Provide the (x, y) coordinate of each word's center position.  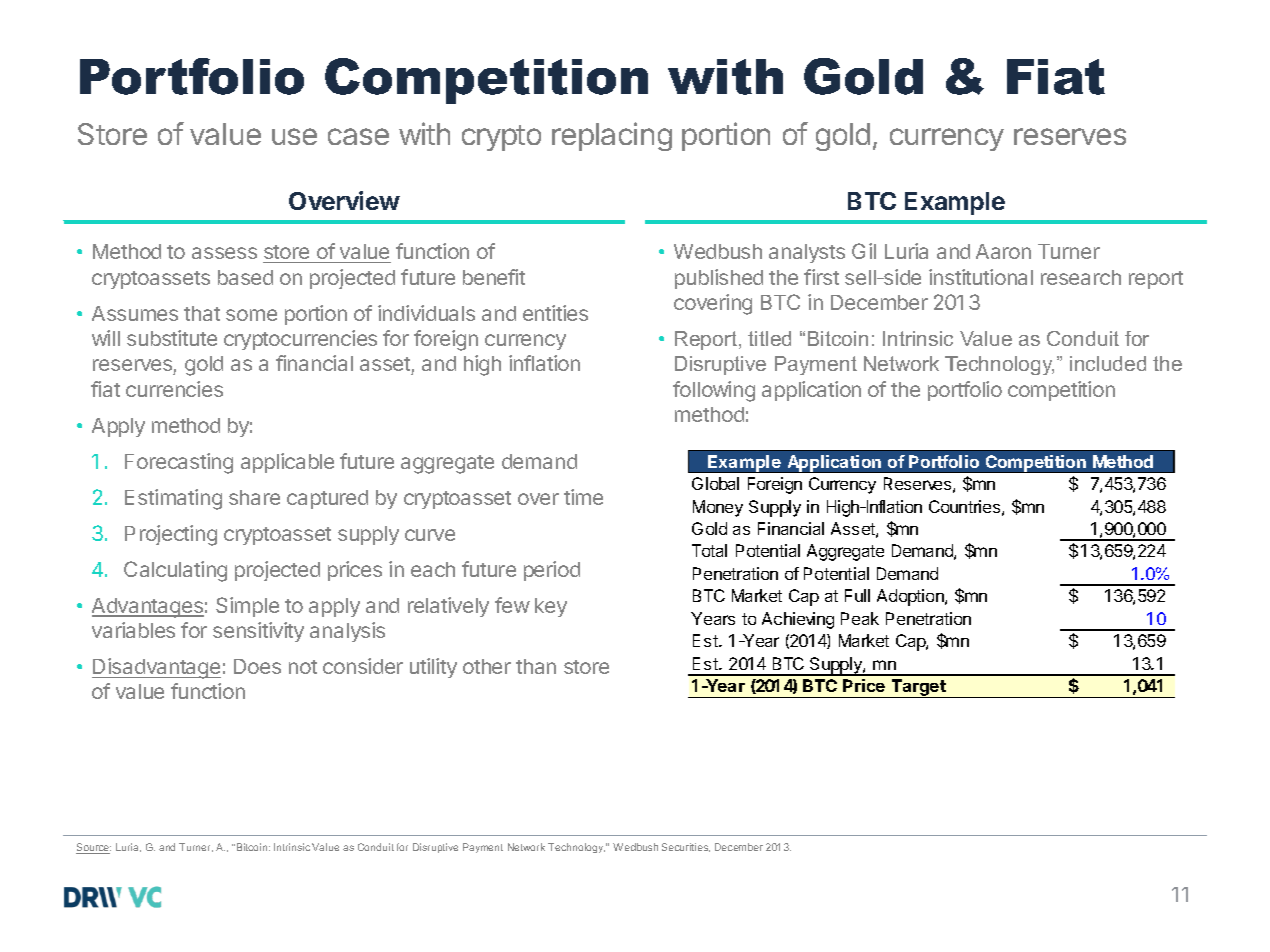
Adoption (911, 597)
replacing (612, 136)
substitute (172, 338)
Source (93, 848)
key (551, 607)
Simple (247, 607)
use (294, 136)
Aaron (1003, 251)
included (1108, 363)
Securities (686, 847)
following (714, 391)
